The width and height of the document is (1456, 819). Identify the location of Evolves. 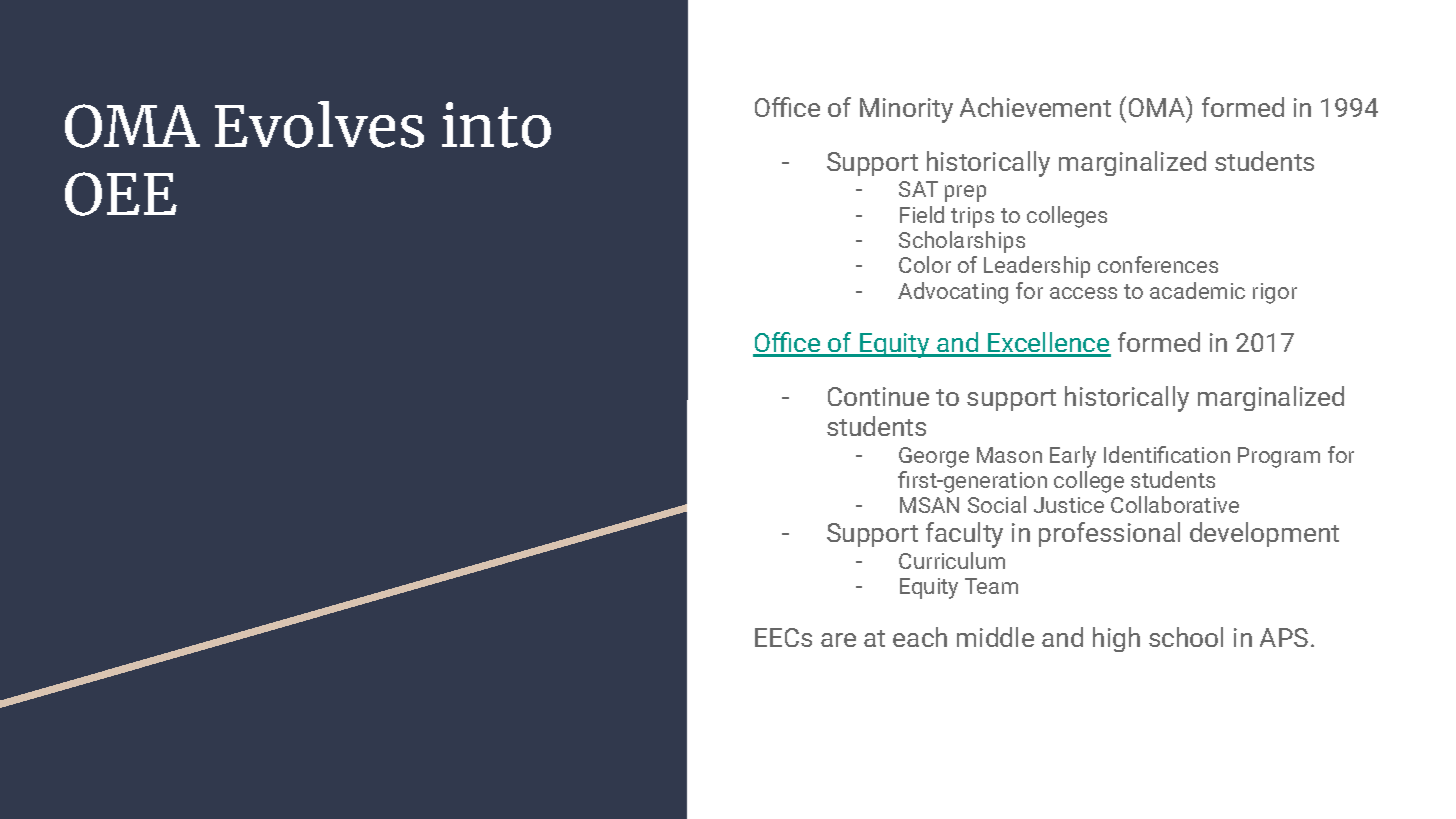
(319, 124).
